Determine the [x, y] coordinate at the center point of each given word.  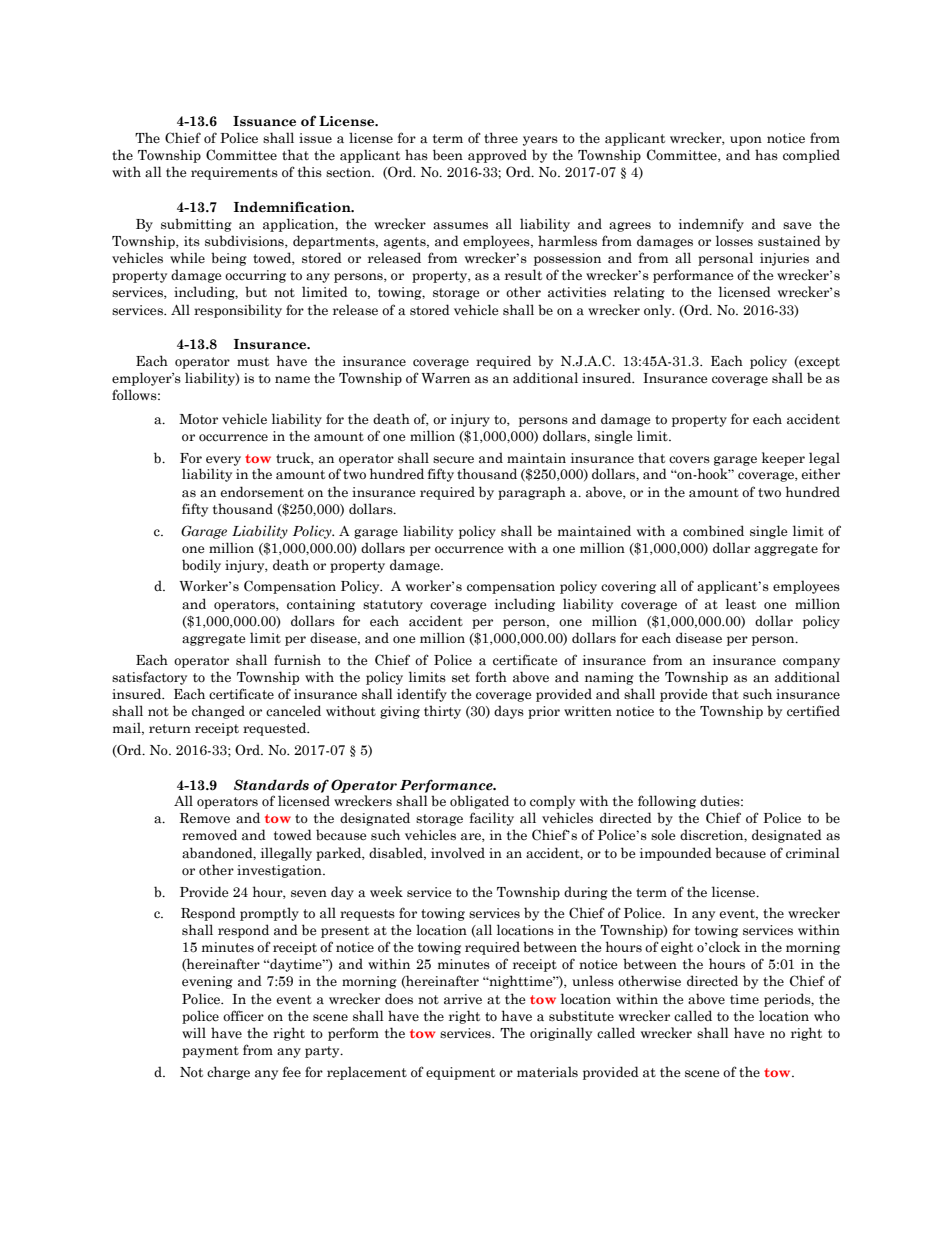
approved [497, 156]
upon [746, 141]
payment [210, 1052]
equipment [460, 1073]
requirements [234, 173]
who [827, 1016]
